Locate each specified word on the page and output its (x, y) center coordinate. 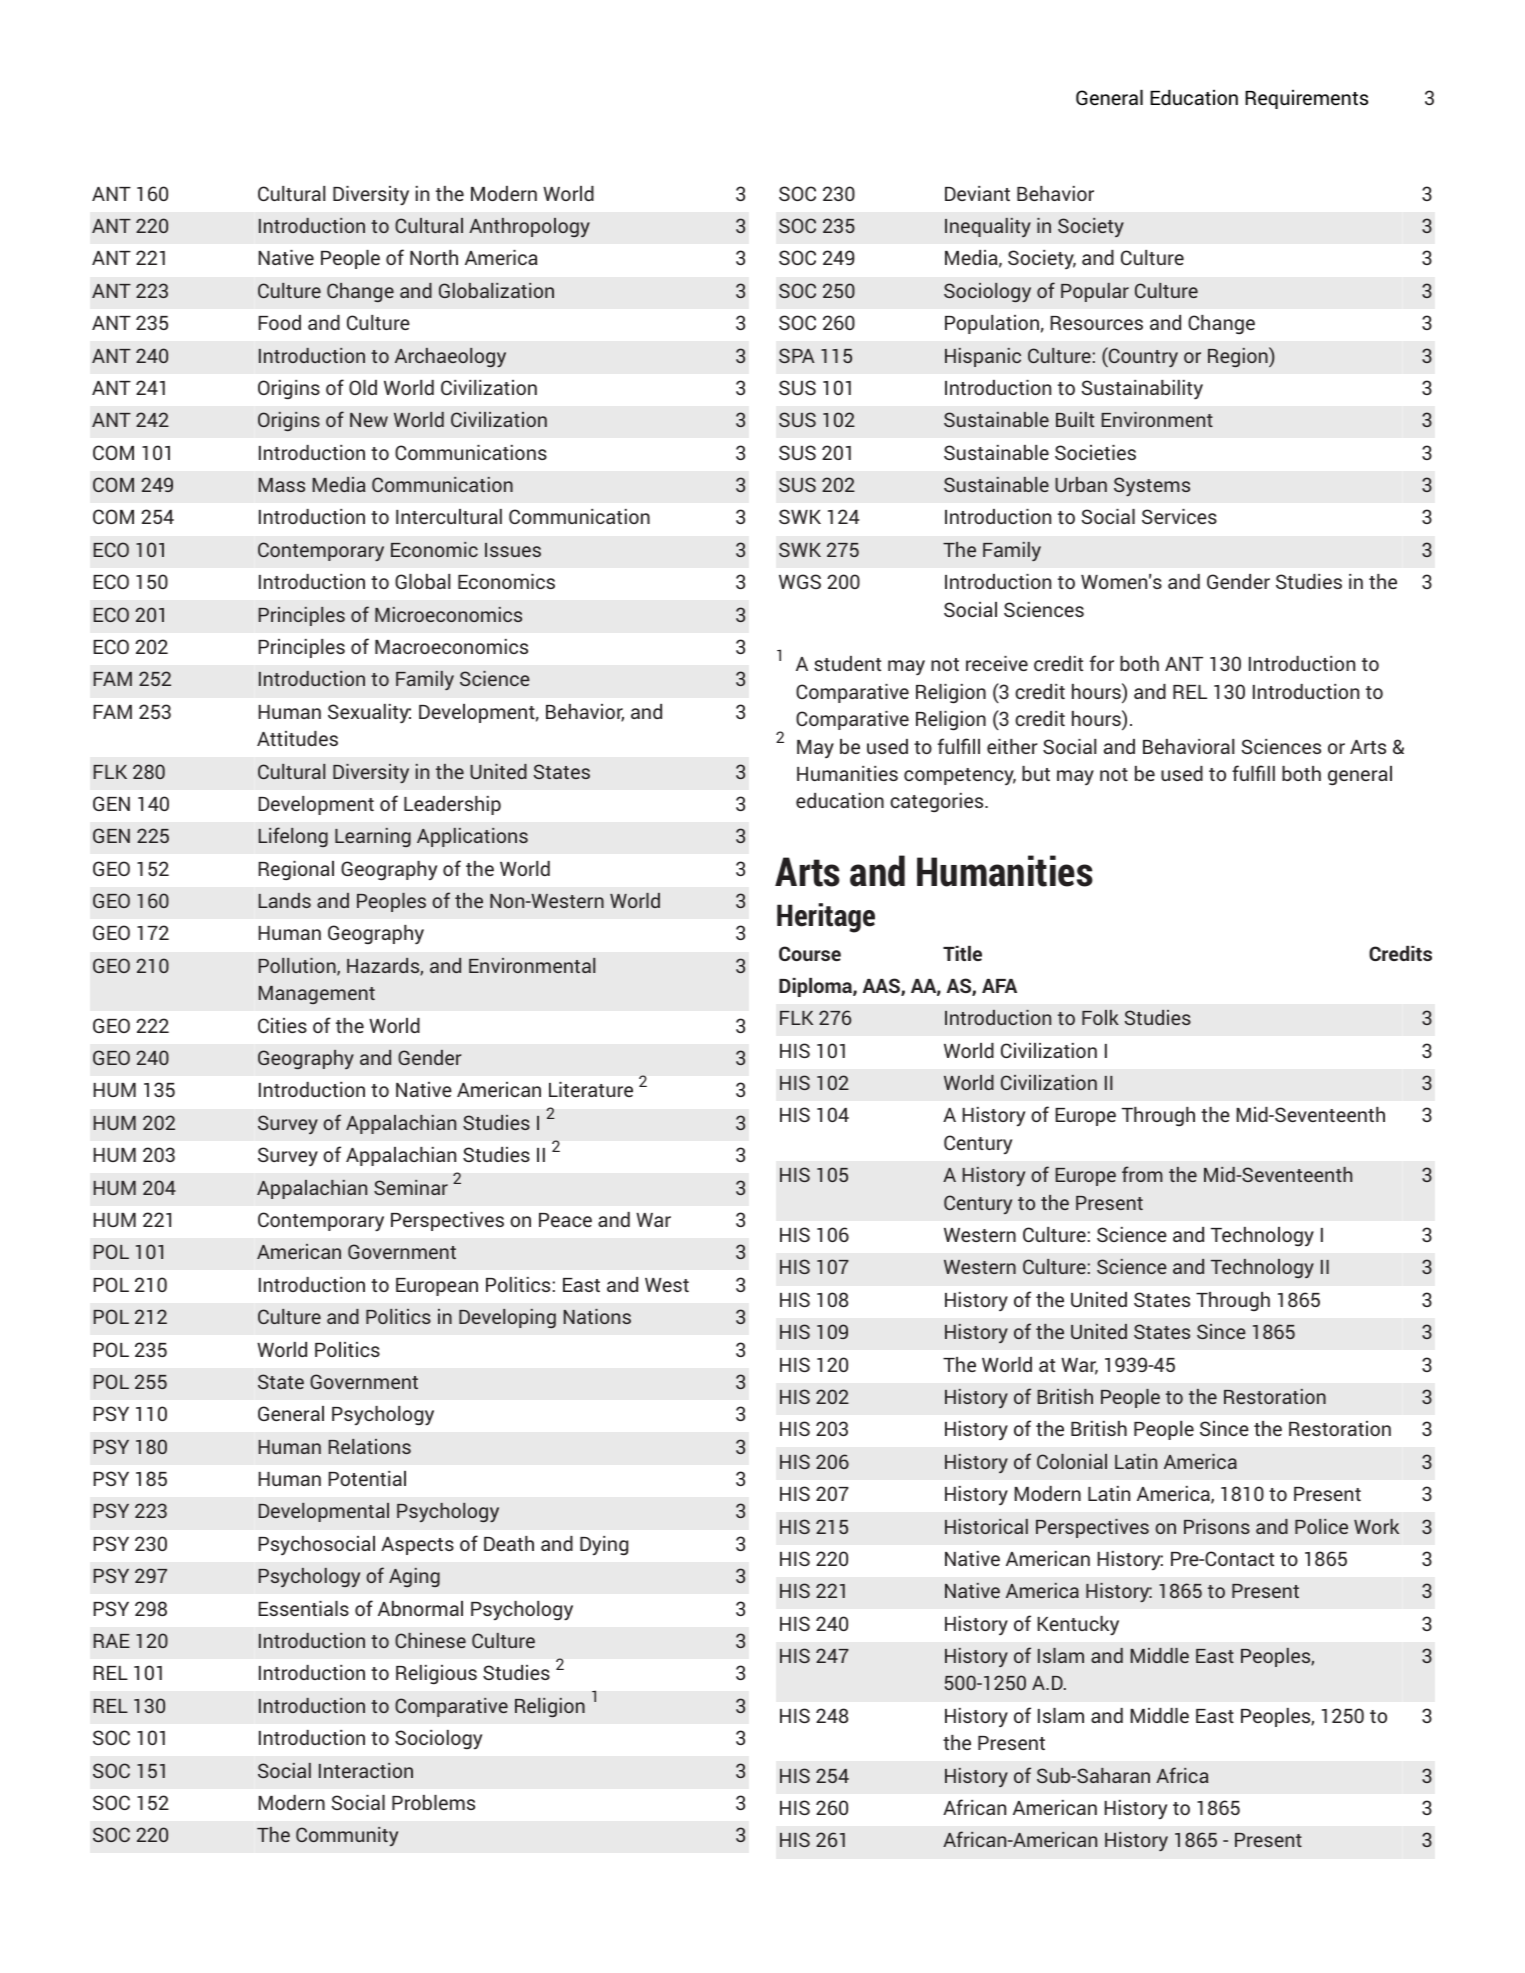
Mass (282, 485)
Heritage (826, 918)
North (434, 257)
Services (1179, 516)
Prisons (1217, 1526)
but (1036, 773)
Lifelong (293, 837)
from (1142, 1174)
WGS (800, 581)
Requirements (1306, 99)
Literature (591, 1089)
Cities (282, 1025)
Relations (370, 1446)
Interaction (366, 1770)
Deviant (977, 193)
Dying (604, 1546)
